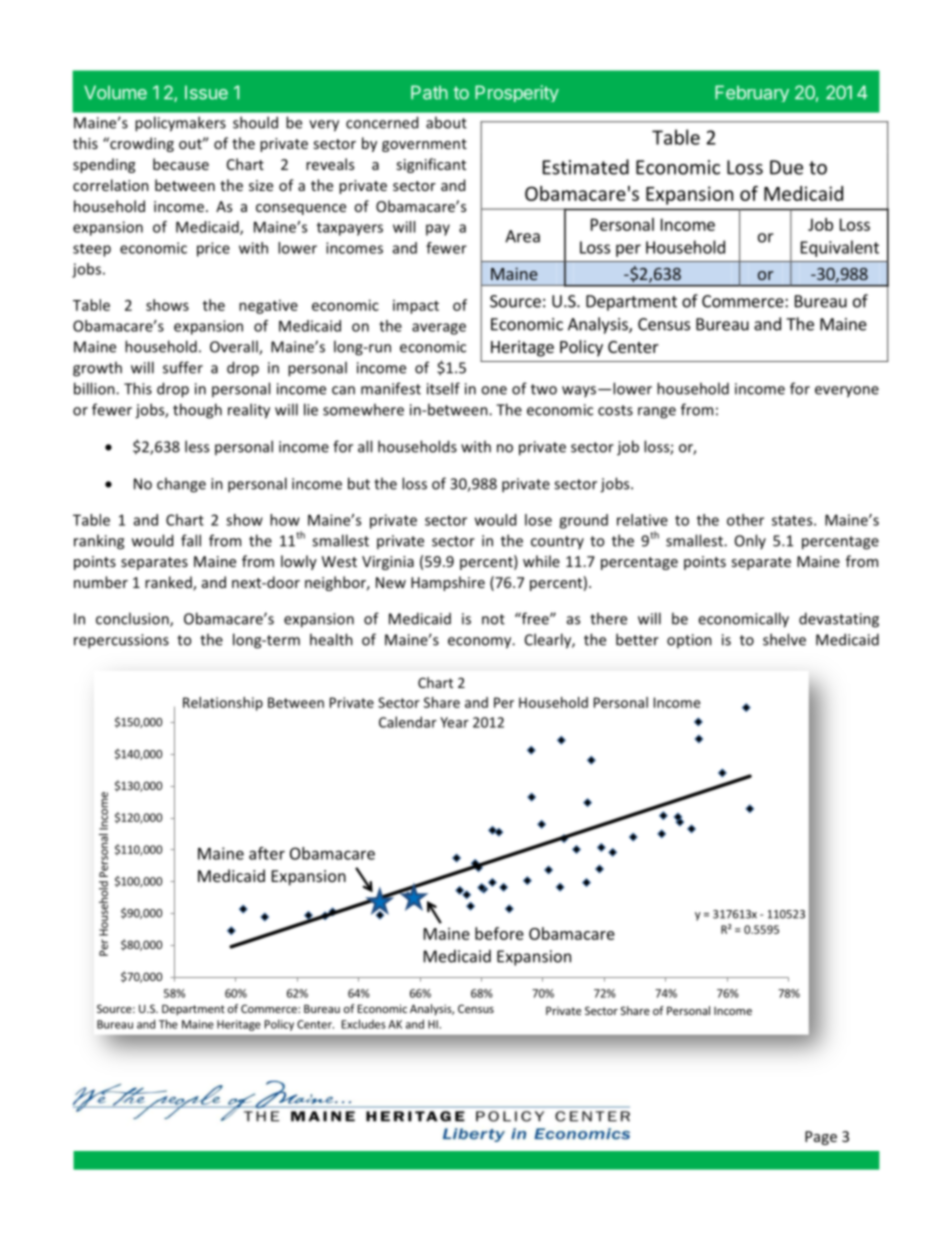 Image resolution: width=952 pixels, height=1233 pixels. Describe the element at coordinates (493, 619) in the screenshot. I see `not` at that location.
